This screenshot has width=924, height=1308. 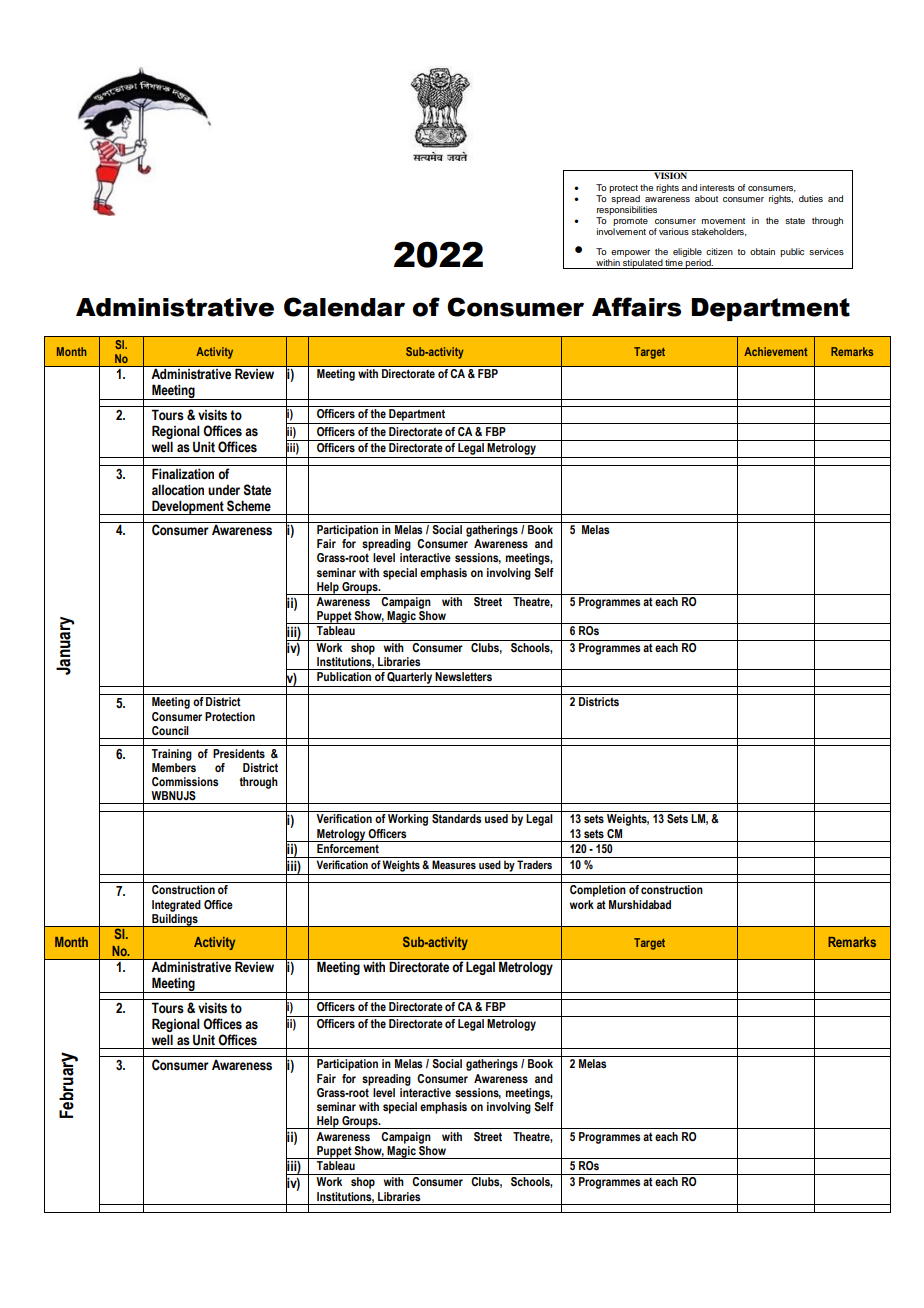 I want to click on Integrated, so click(x=176, y=906).
